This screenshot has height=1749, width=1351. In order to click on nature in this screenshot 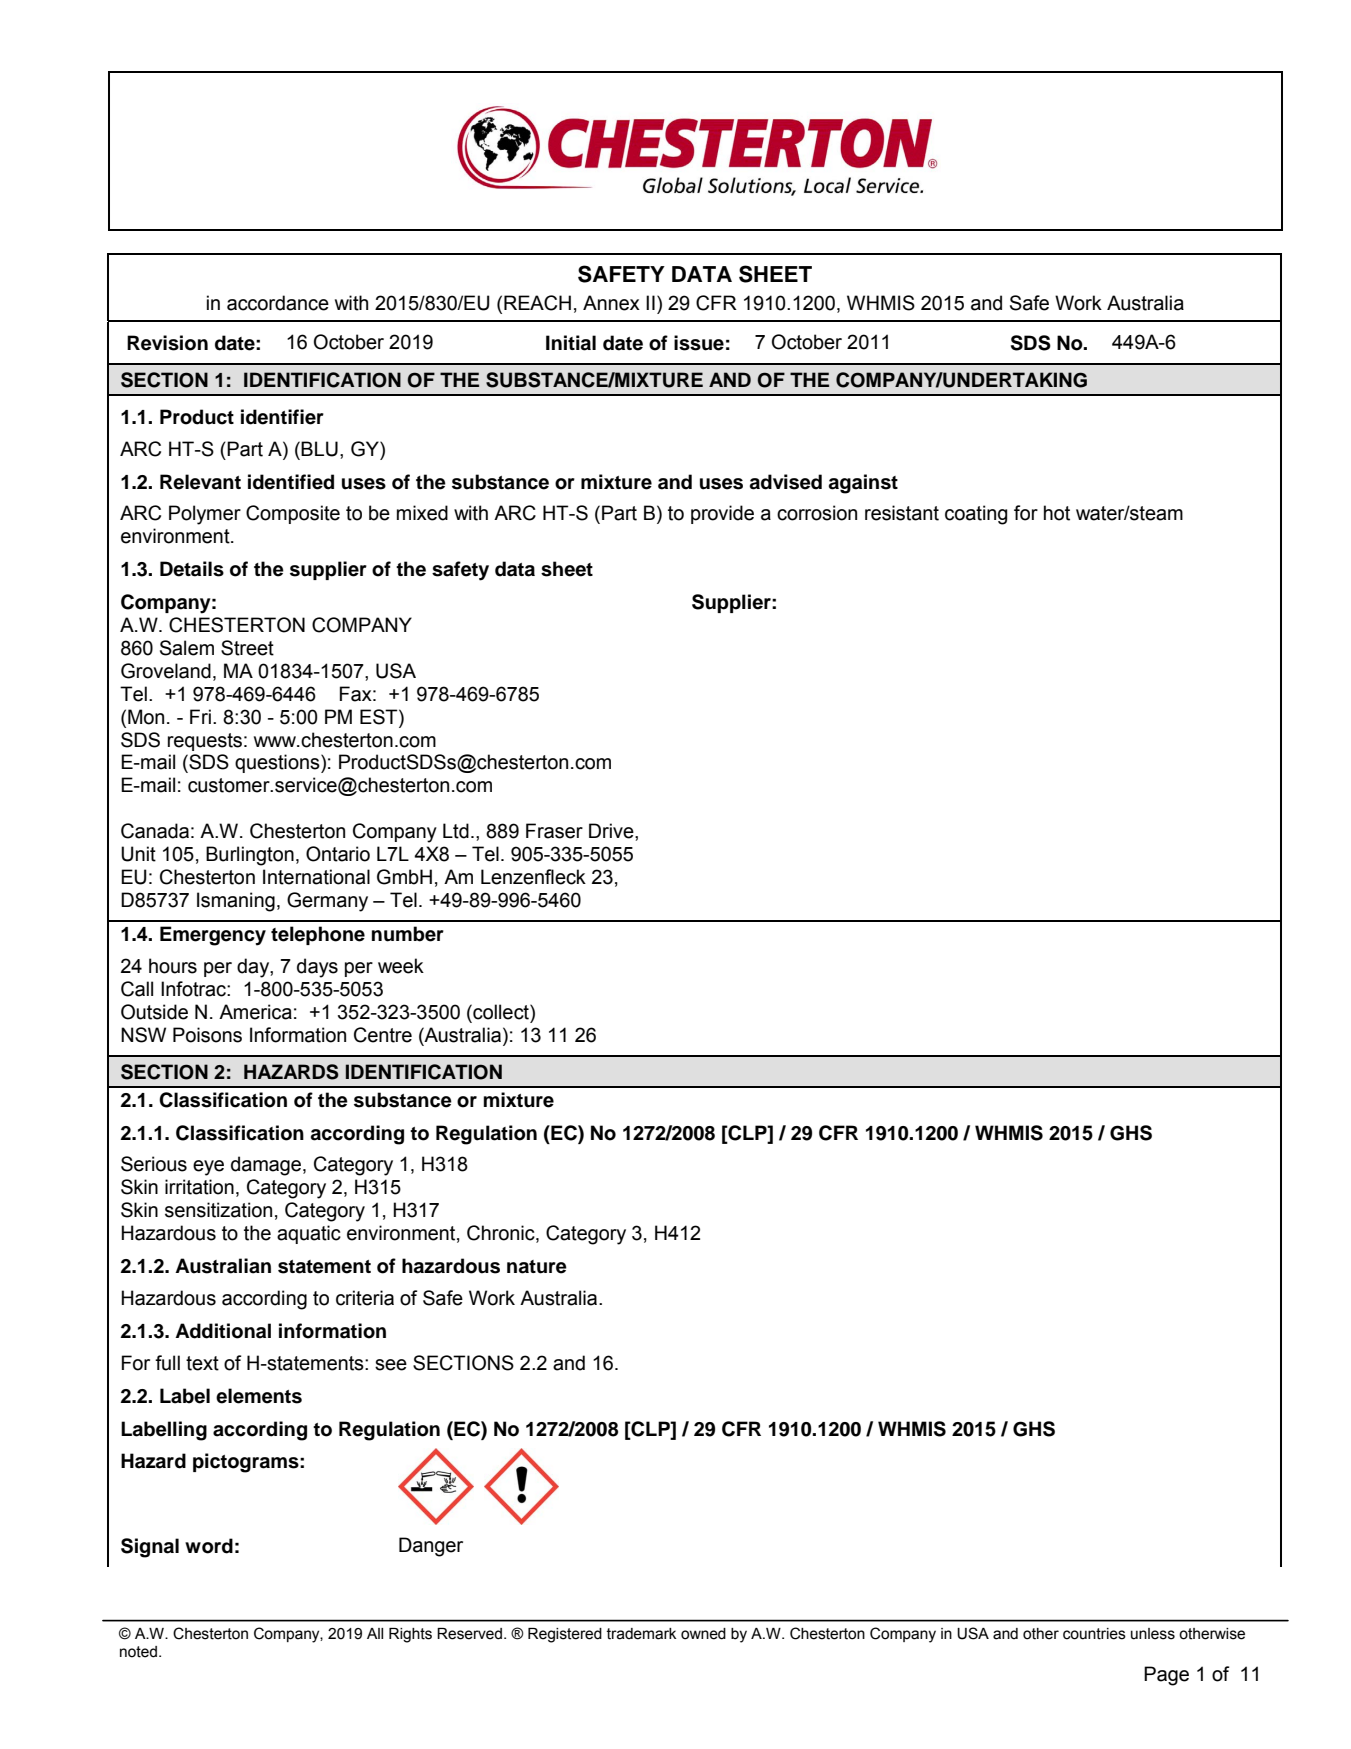, I will do `click(537, 1267)`.
